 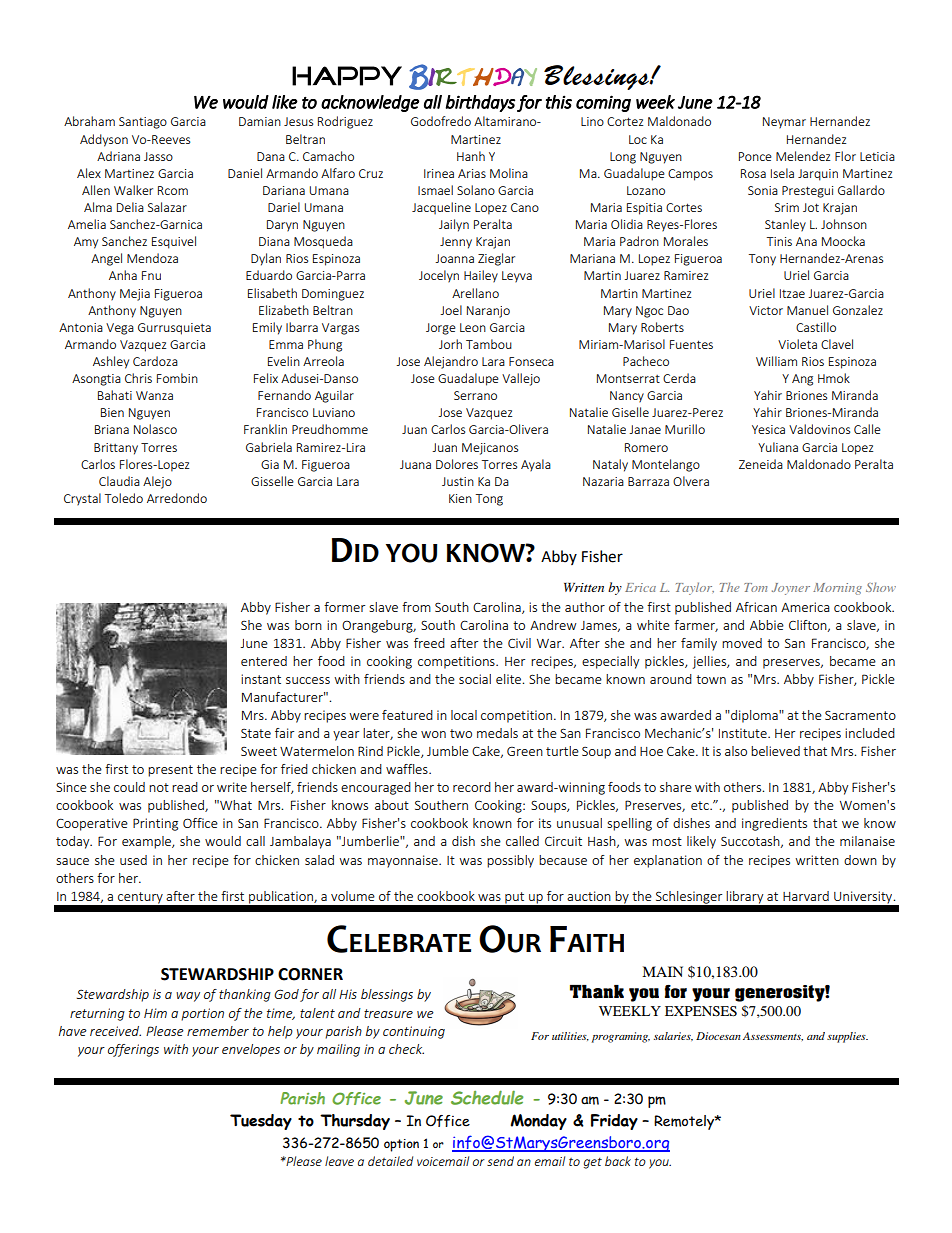 I want to click on send, so click(x=500, y=1161).
